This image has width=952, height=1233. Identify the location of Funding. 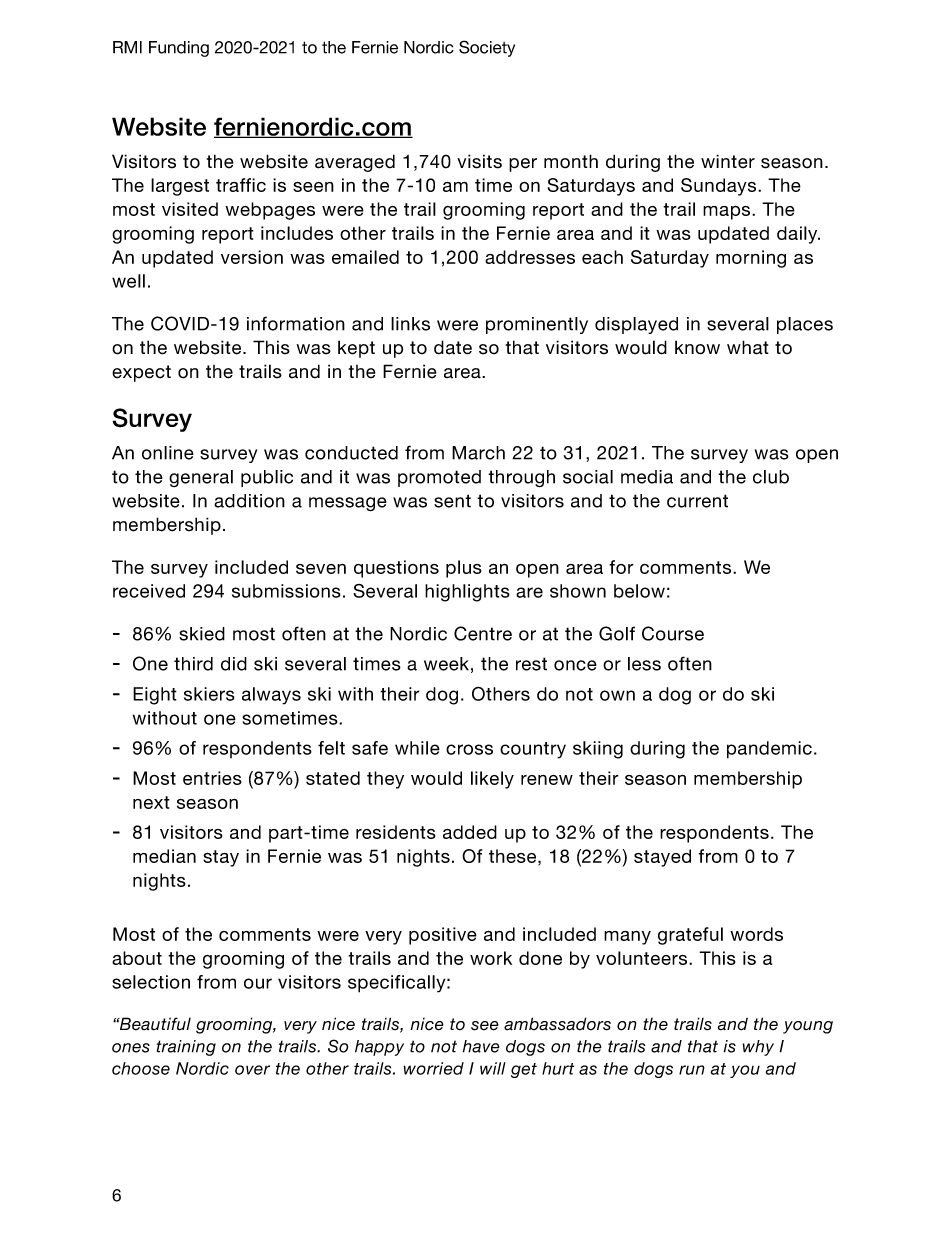
(179, 49).
